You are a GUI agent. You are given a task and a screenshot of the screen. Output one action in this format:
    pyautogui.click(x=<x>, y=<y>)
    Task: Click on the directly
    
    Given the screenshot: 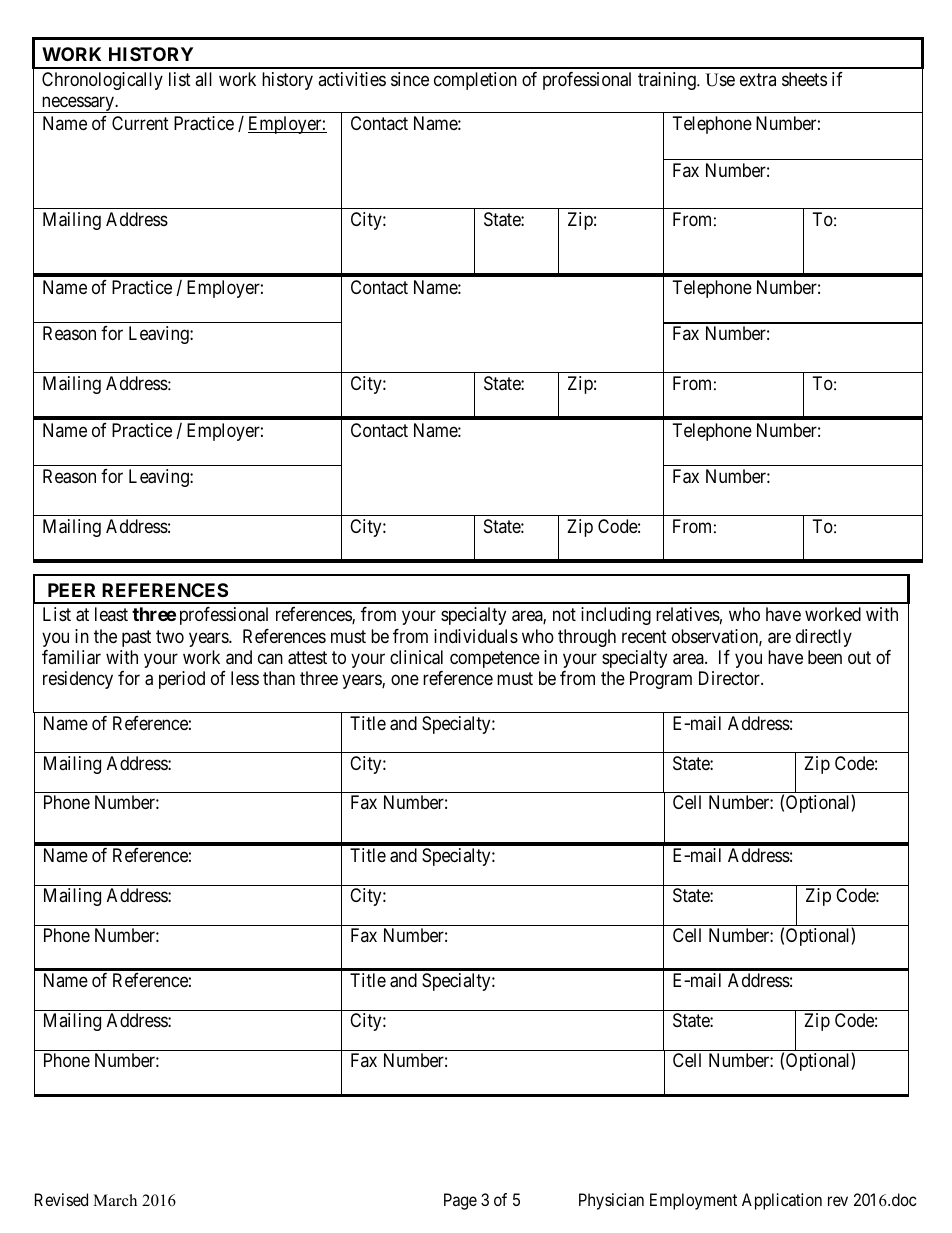 What is the action you would take?
    pyautogui.click(x=824, y=638)
